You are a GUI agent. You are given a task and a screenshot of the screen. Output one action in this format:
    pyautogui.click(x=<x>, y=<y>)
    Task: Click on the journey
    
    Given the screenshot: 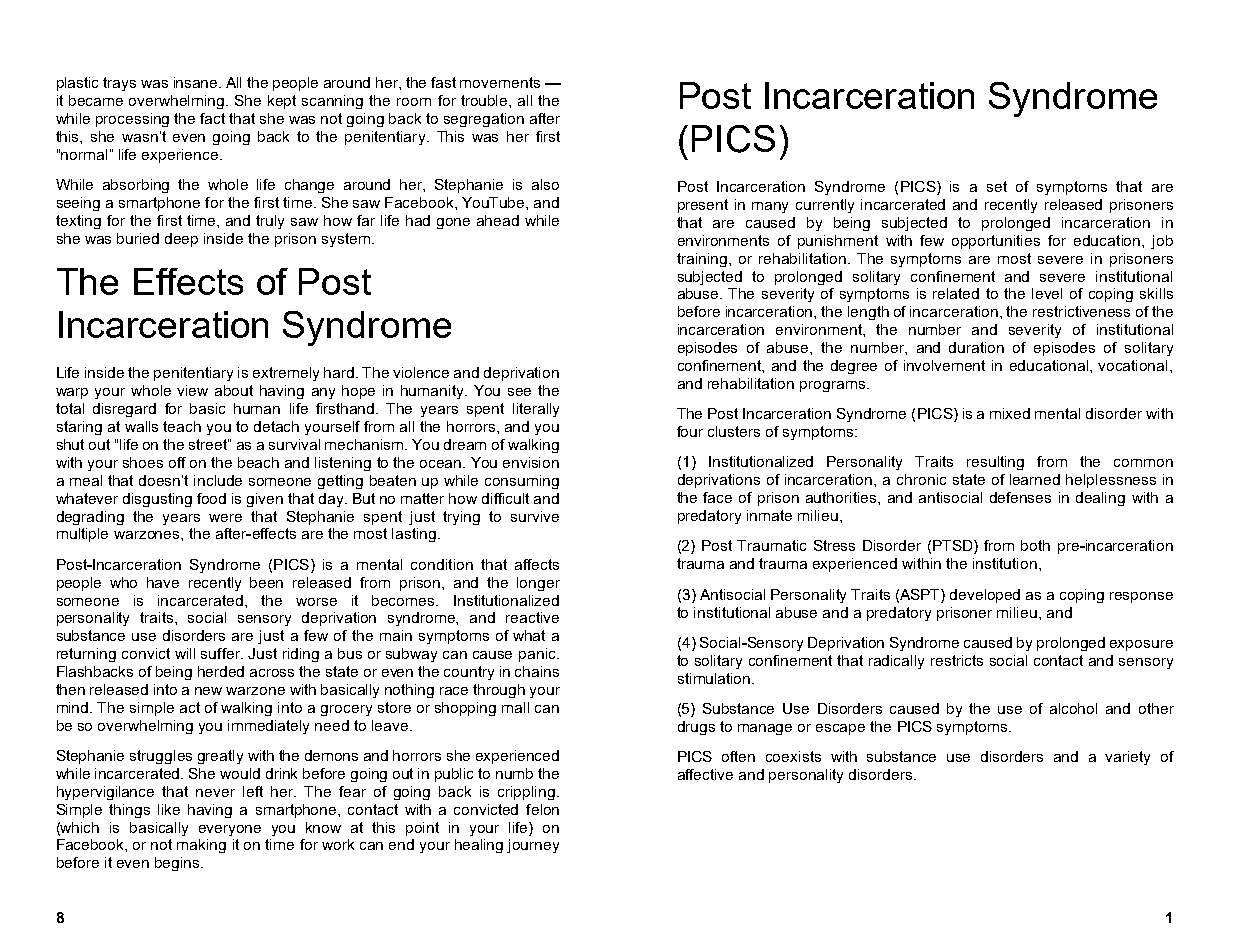 What is the action you would take?
    pyautogui.click(x=533, y=846)
